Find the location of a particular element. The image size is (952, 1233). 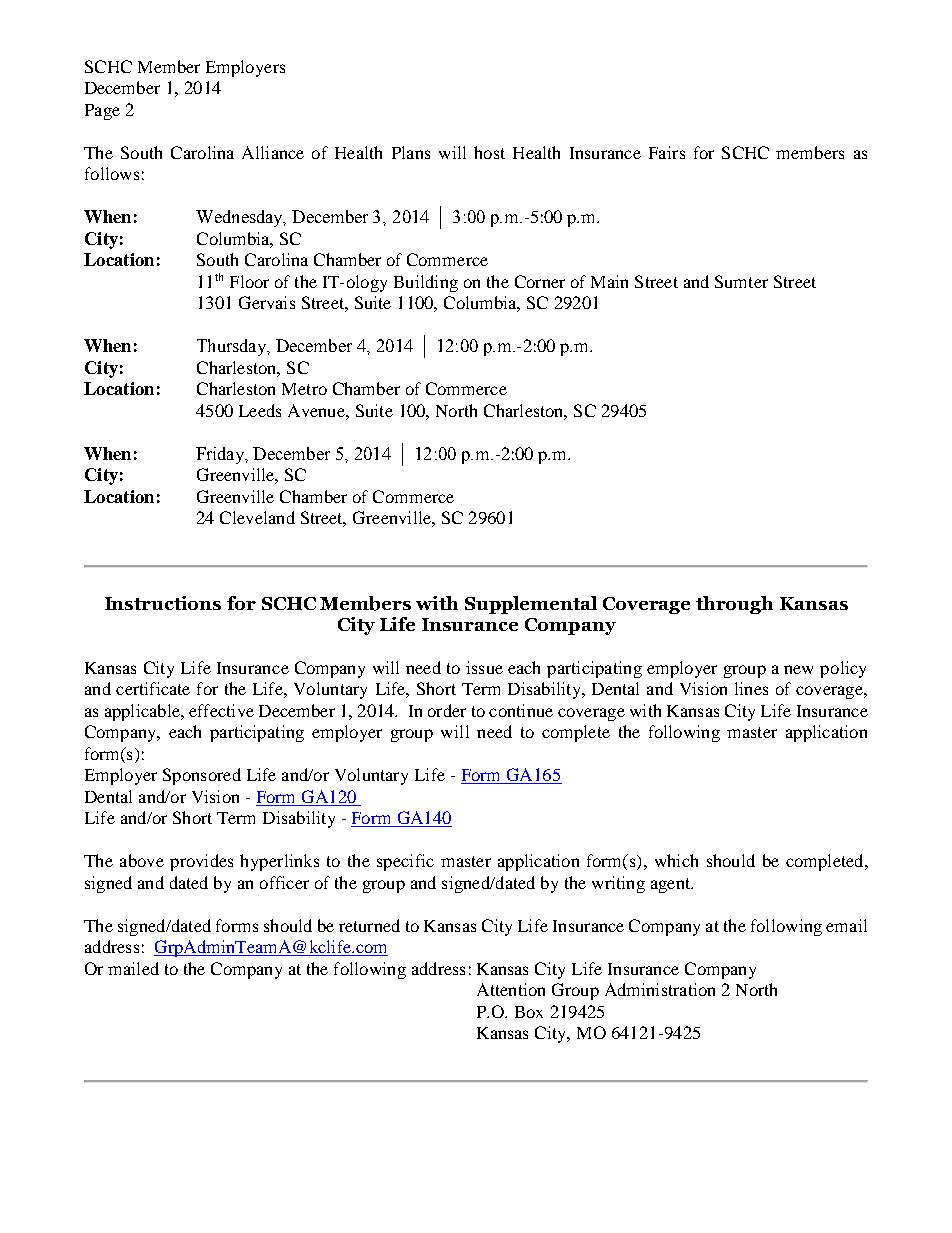

Administration is located at coordinates (660, 989).
